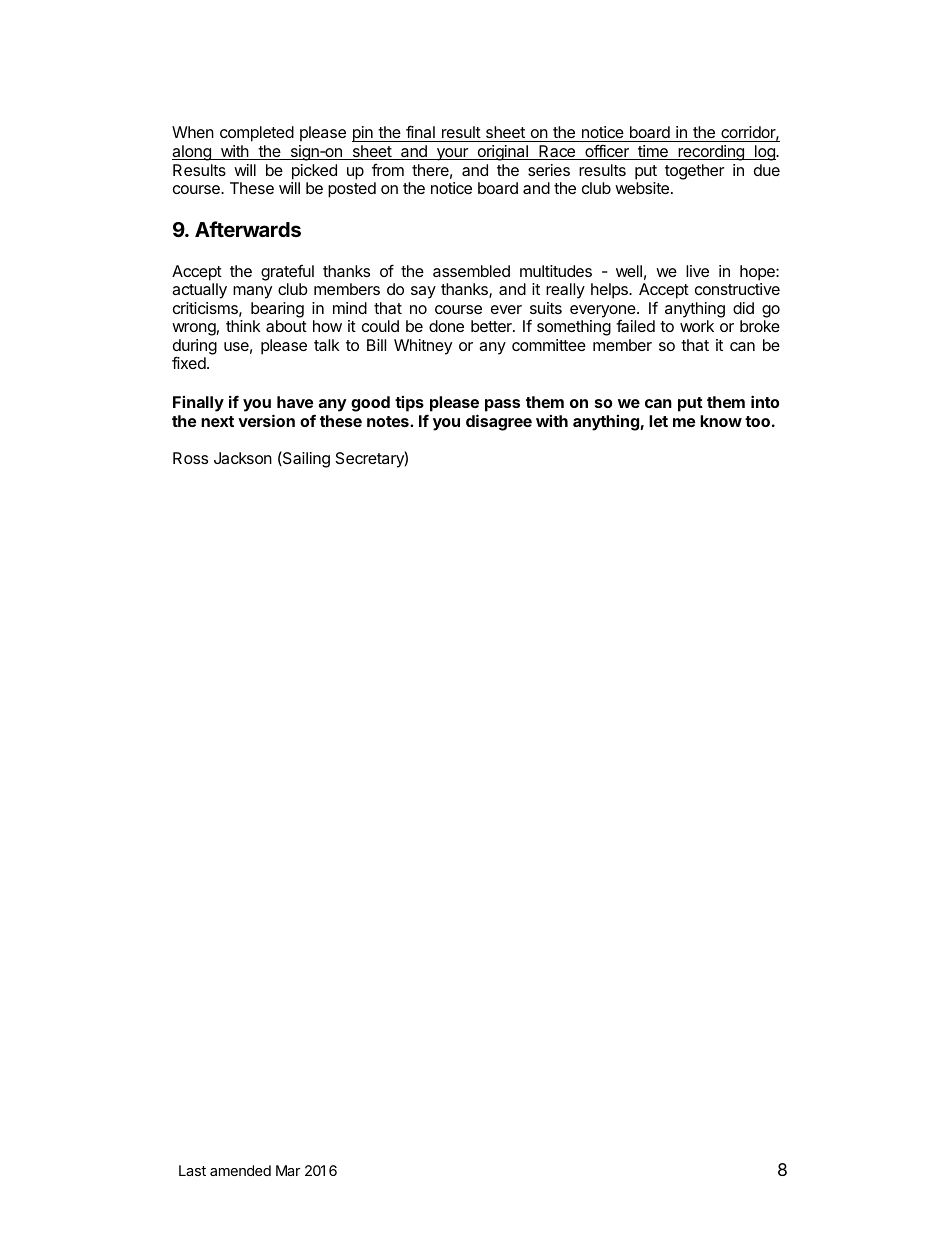 The width and height of the screenshot is (952, 1233). Describe the element at coordinates (288, 1170) in the screenshot. I see `Mar` at that location.
